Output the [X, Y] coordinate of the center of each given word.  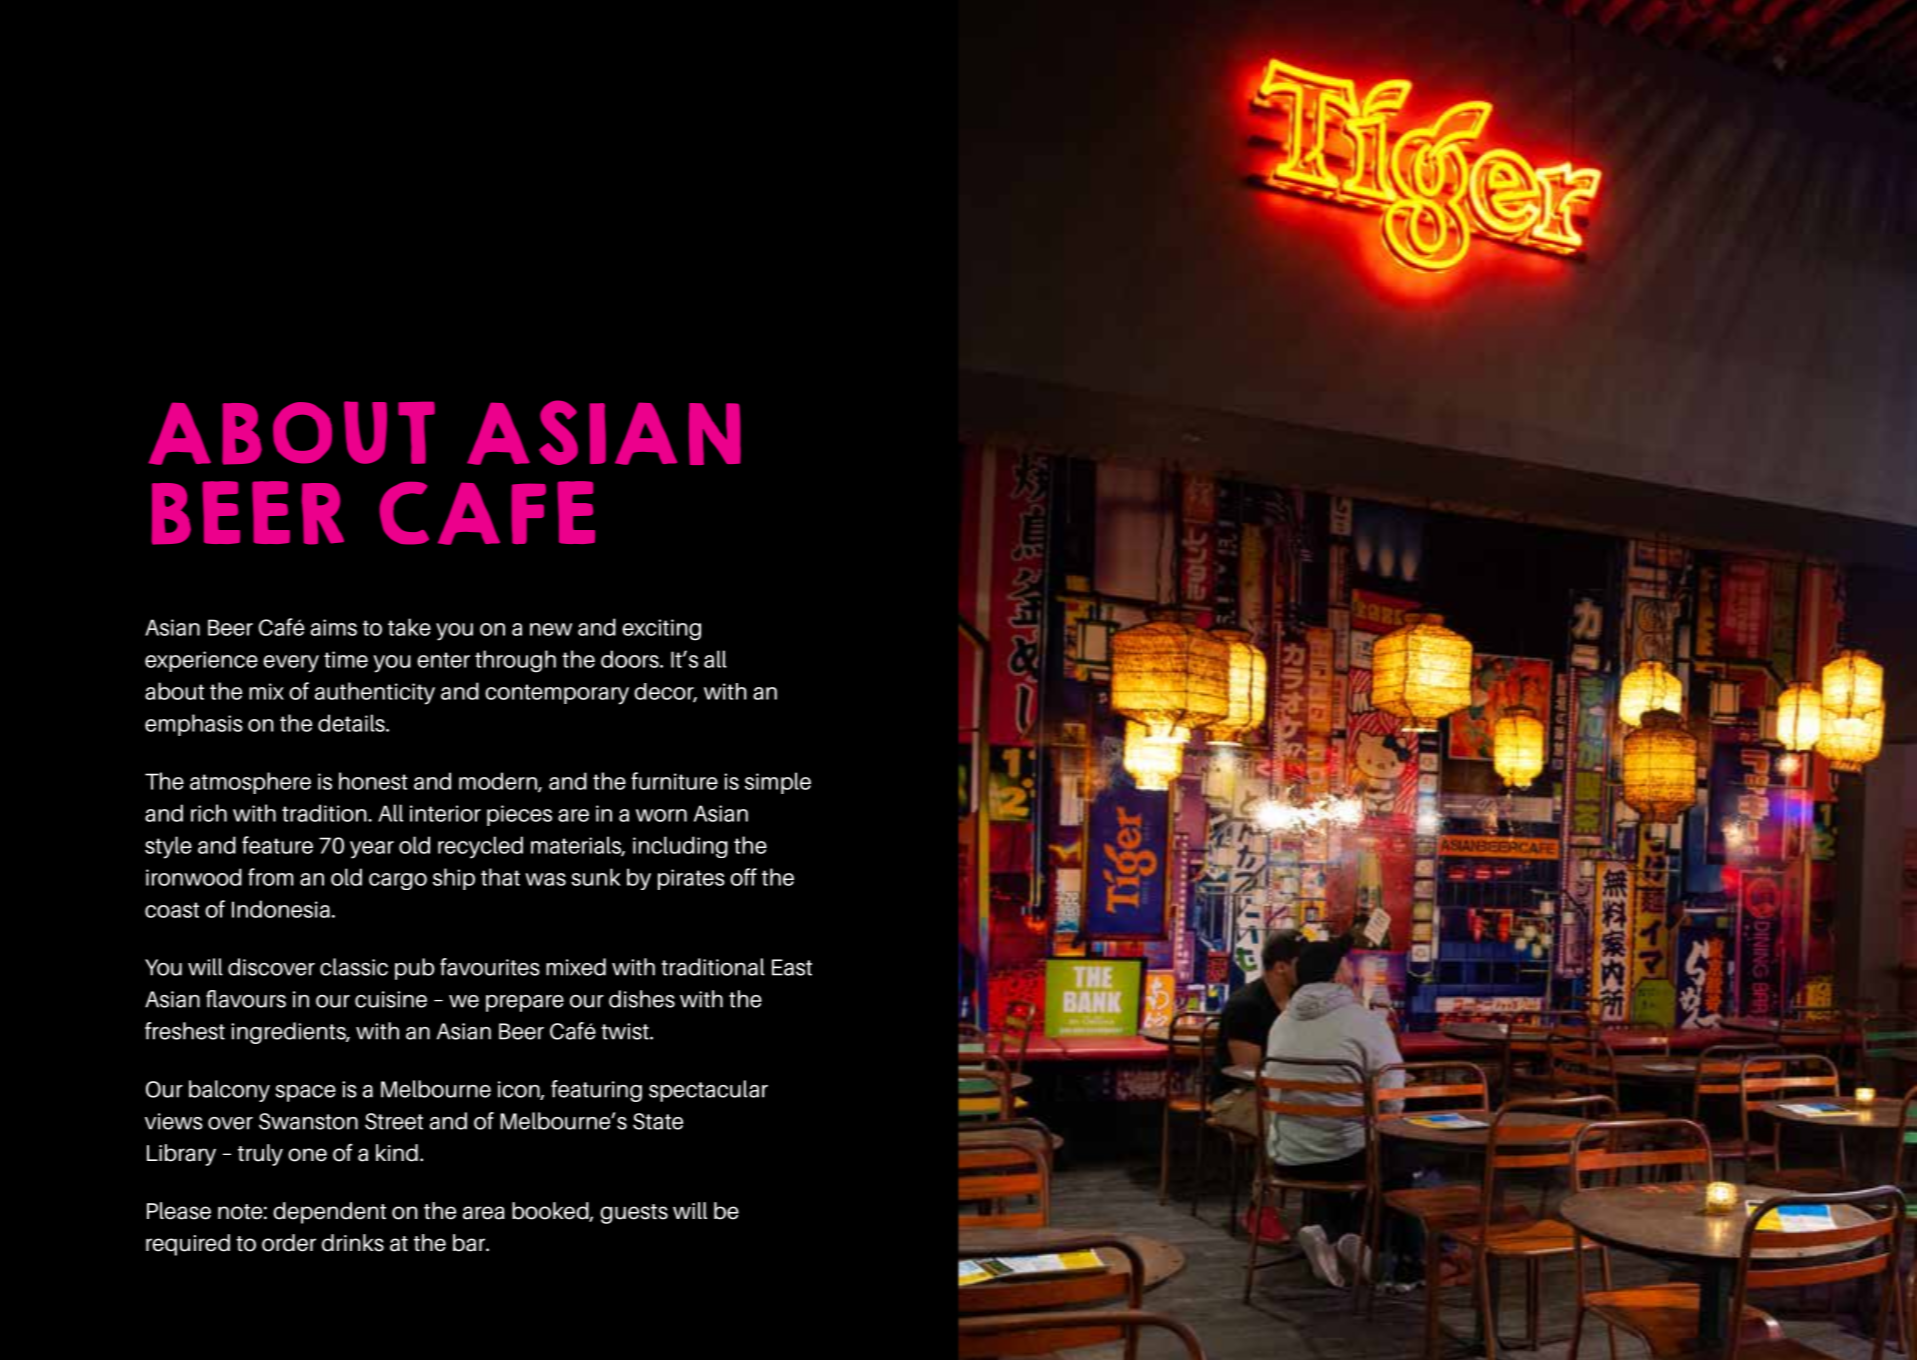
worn [661, 815]
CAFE [487, 513]
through [515, 661]
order [289, 1243]
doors [631, 659]
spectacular [708, 1091]
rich [209, 813]
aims [334, 627]
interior [445, 813]
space [305, 1093]
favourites [490, 967]
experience [201, 661]
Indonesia [281, 909]
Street [394, 1121]
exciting [661, 630]
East [792, 967]
